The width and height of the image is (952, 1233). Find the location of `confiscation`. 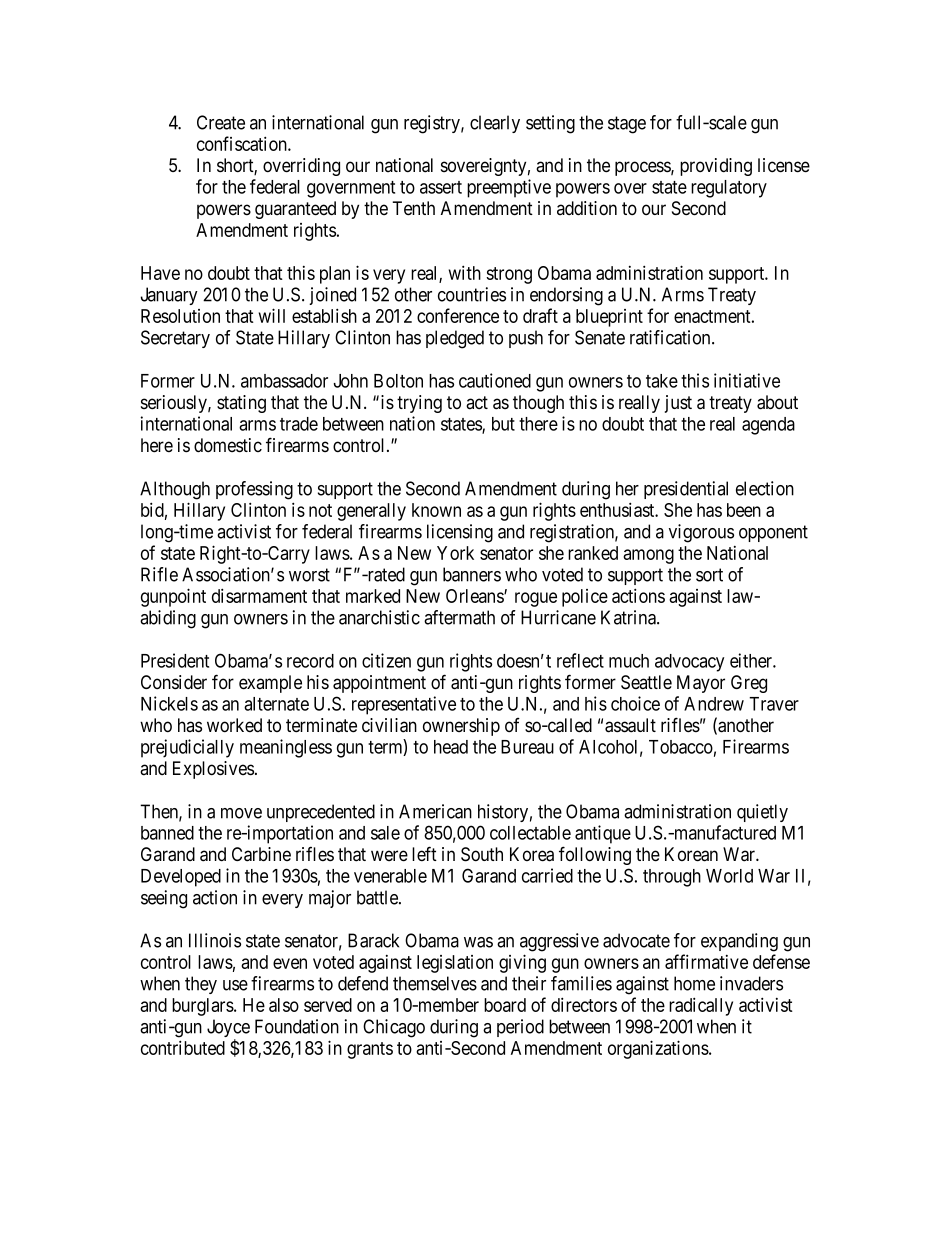

confiscation is located at coordinates (243, 143).
